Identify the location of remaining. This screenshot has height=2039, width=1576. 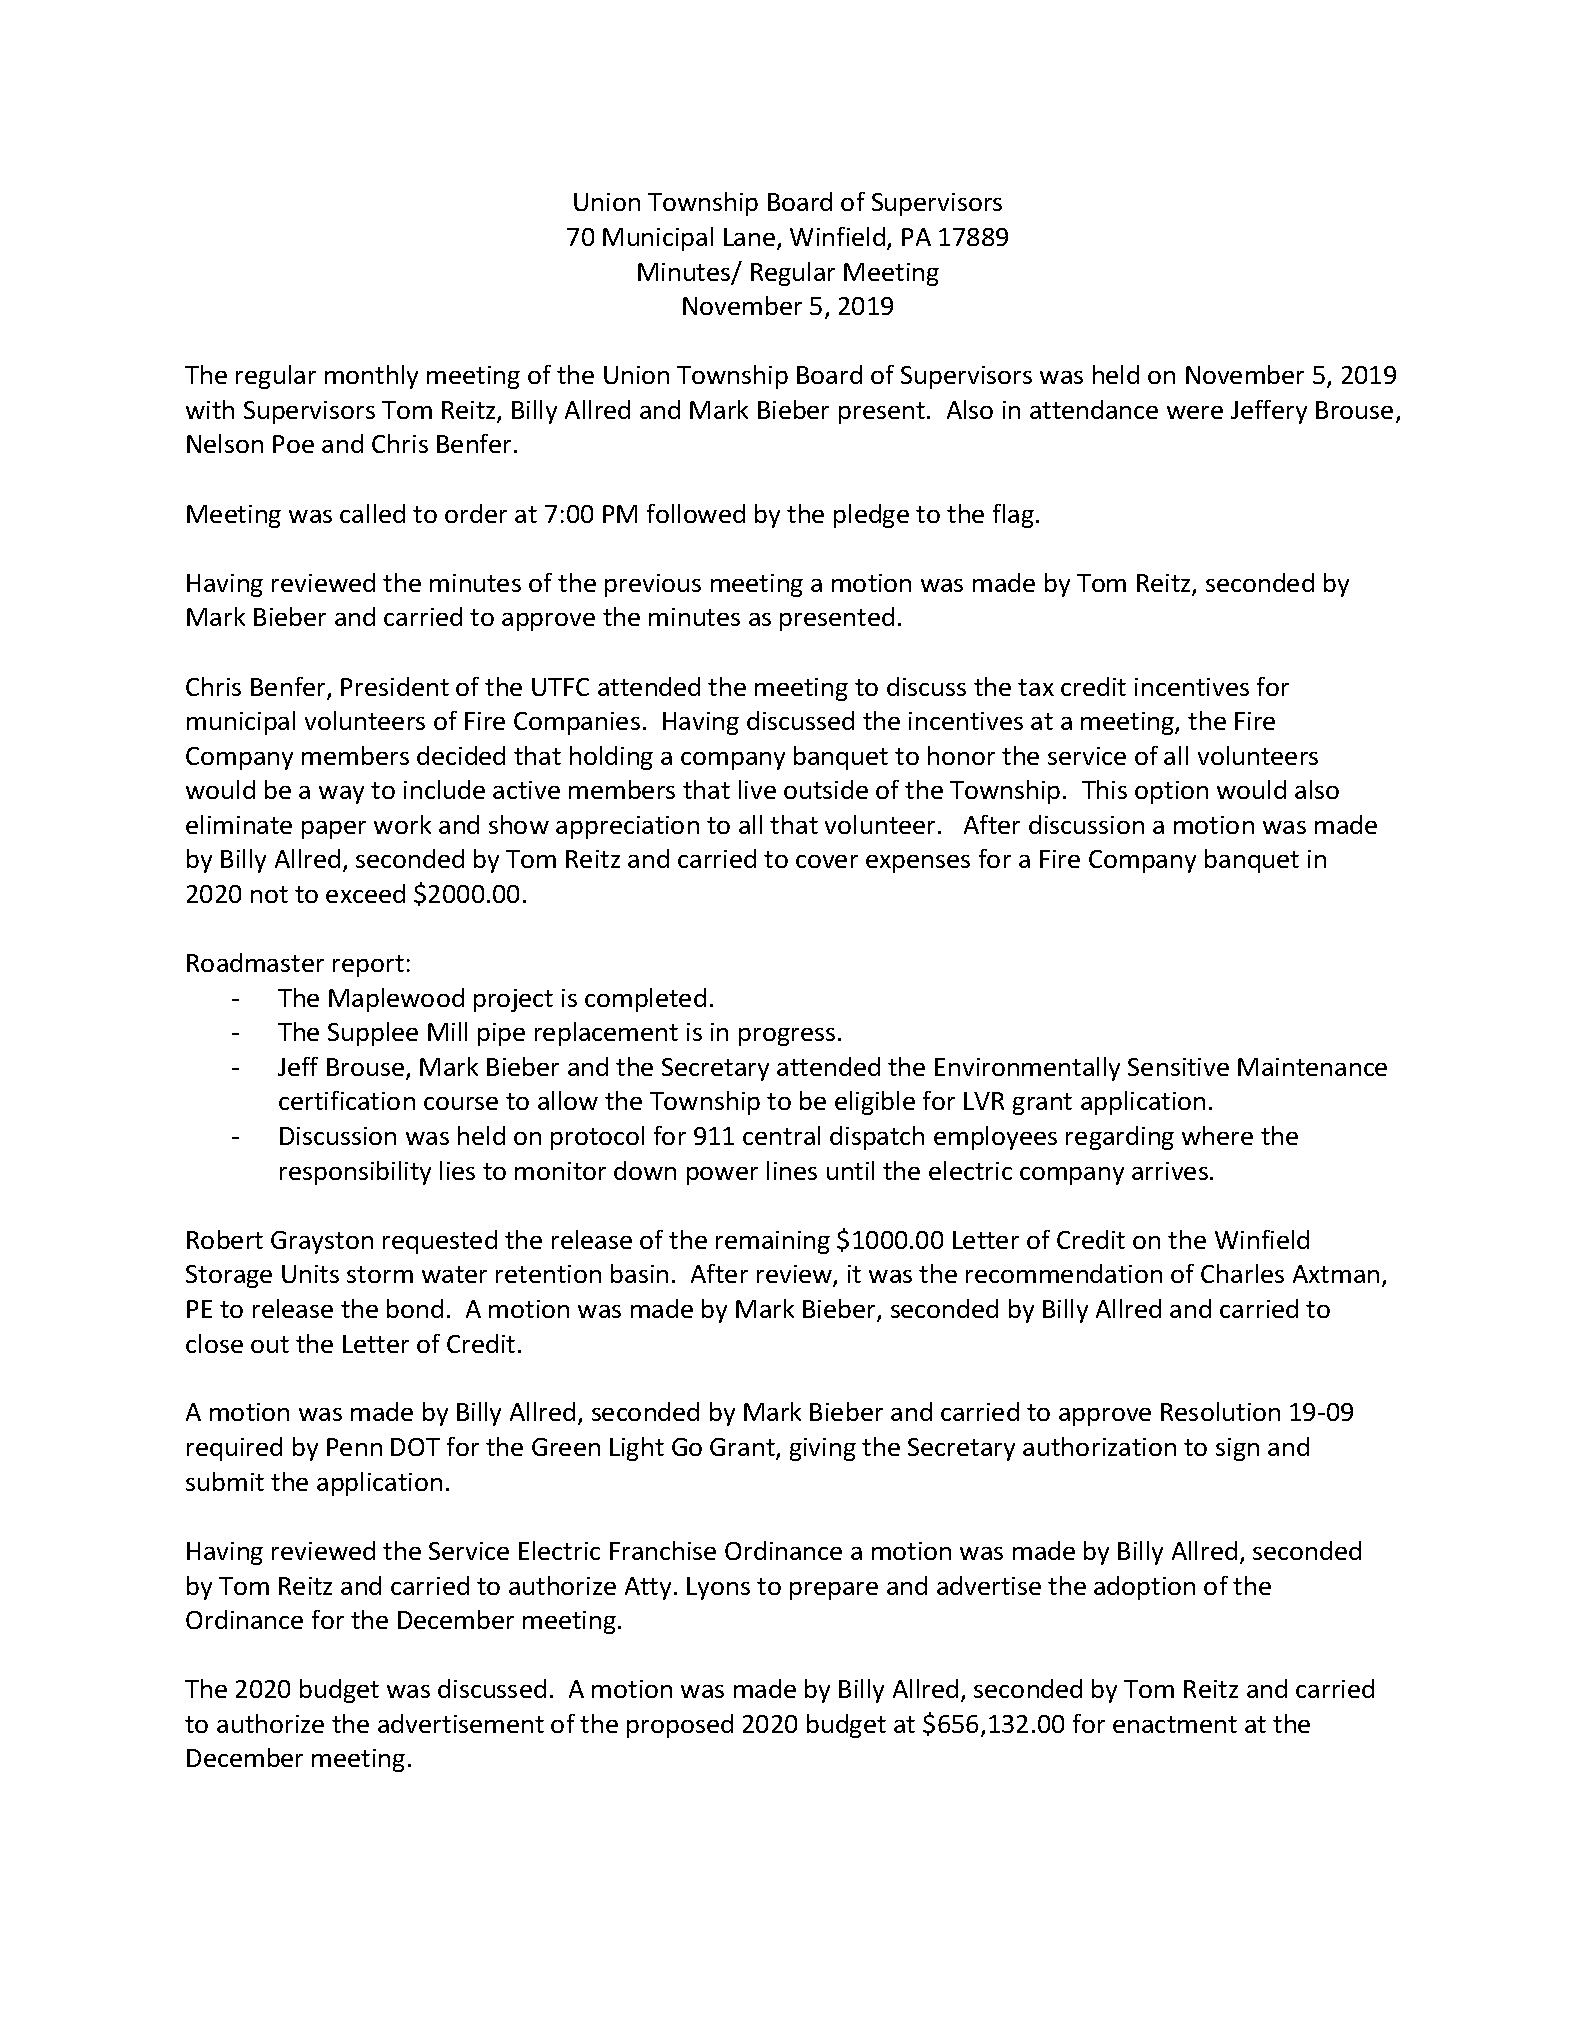
(773, 1242).
